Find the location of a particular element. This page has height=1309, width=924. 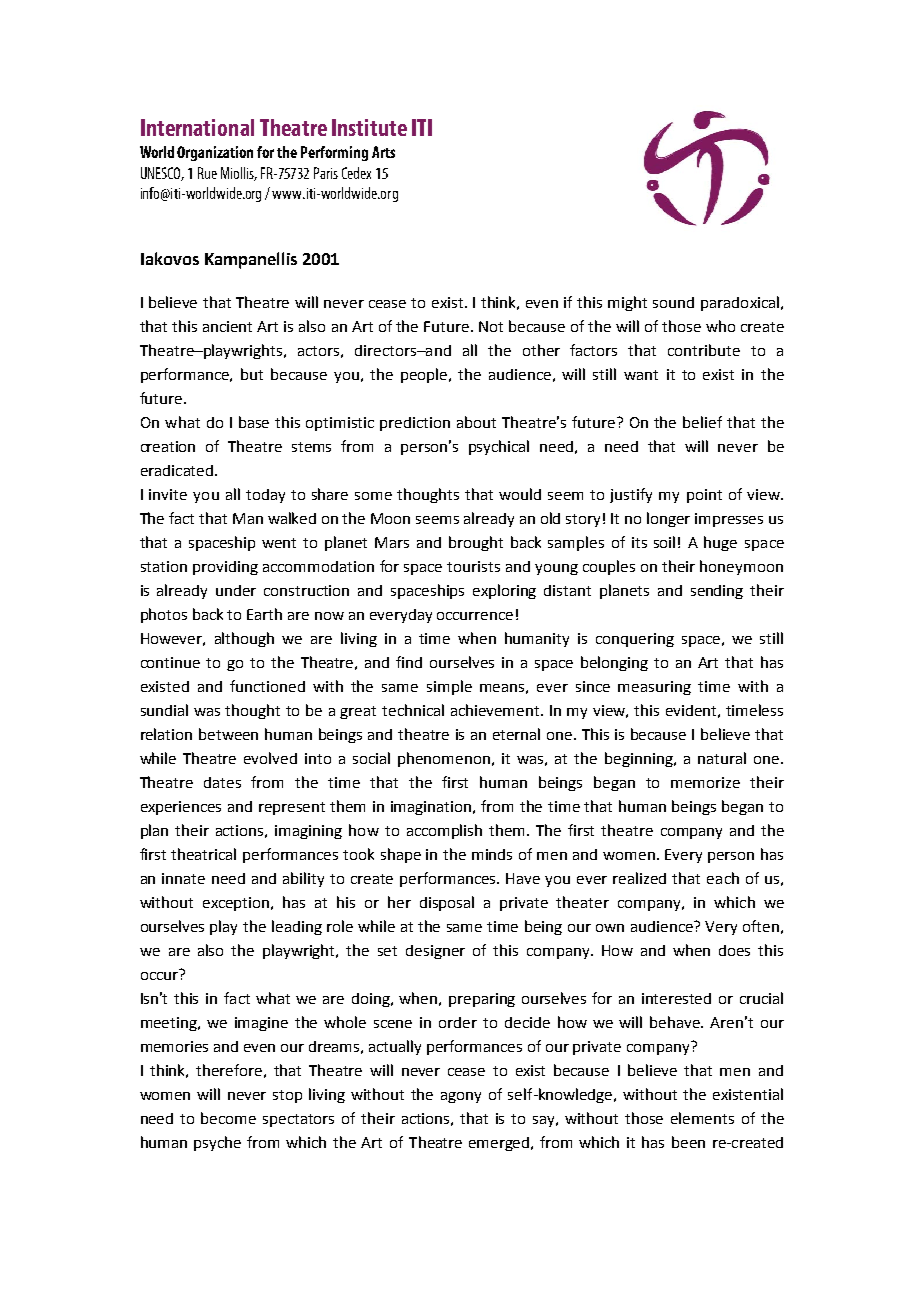

become is located at coordinates (228, 1118).
